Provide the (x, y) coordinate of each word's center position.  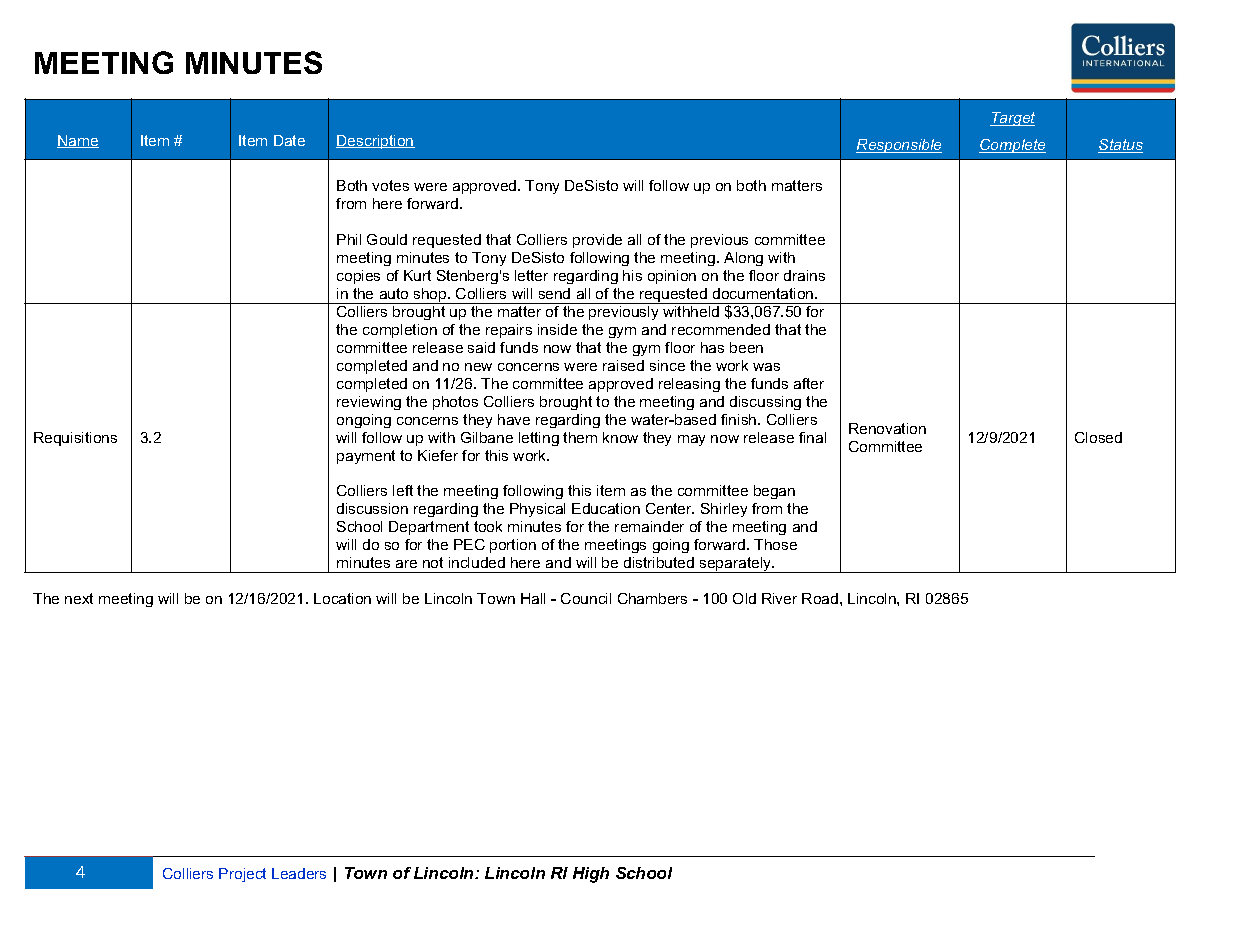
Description (375, 142)
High (591, 875)
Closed (1098, 437)
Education (606, 508)
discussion (372, 508)
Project (242, 875)
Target (1012, 119)
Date (289, 140)
